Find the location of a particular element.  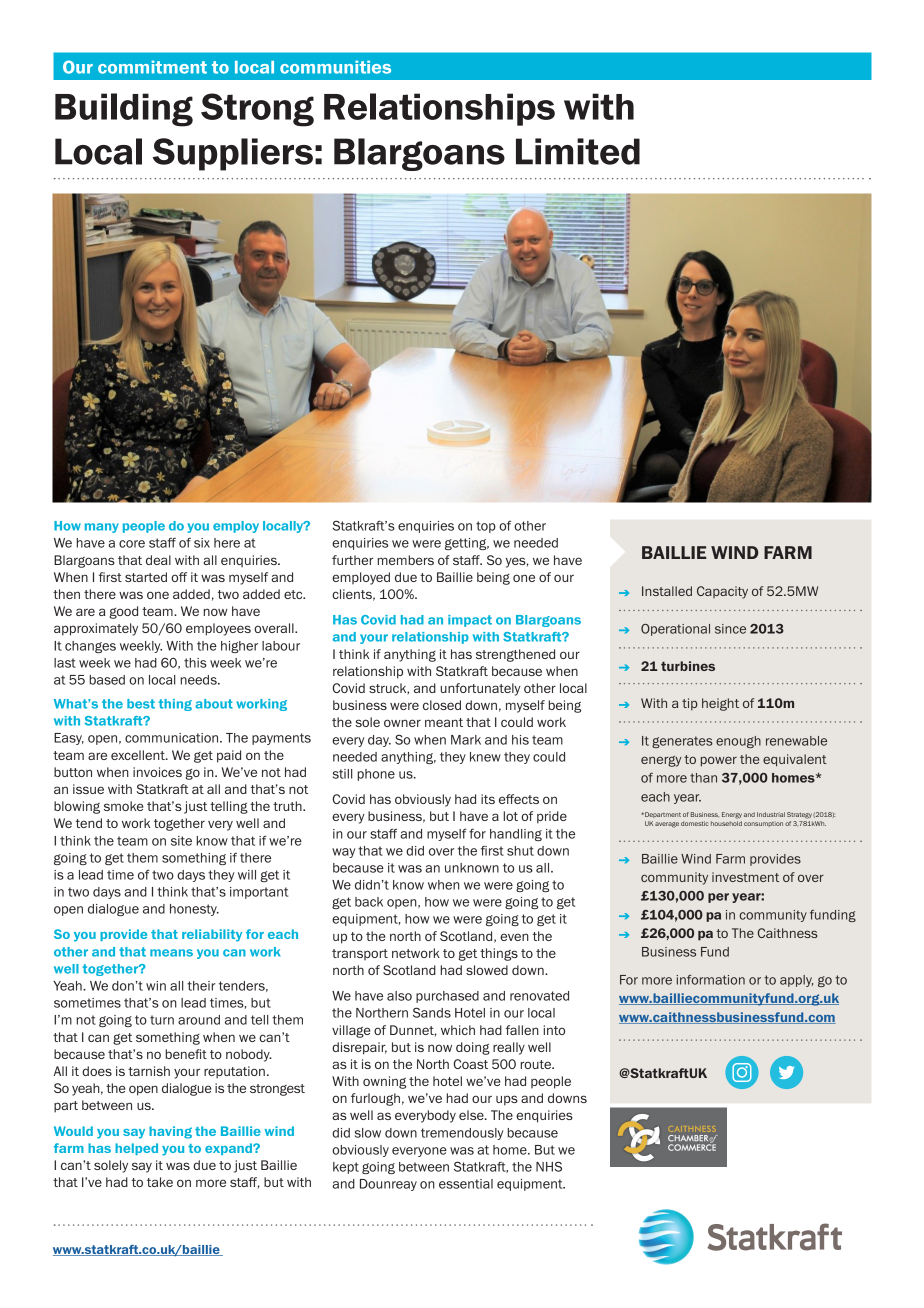

Limited is located at coordinates (578, 151).
